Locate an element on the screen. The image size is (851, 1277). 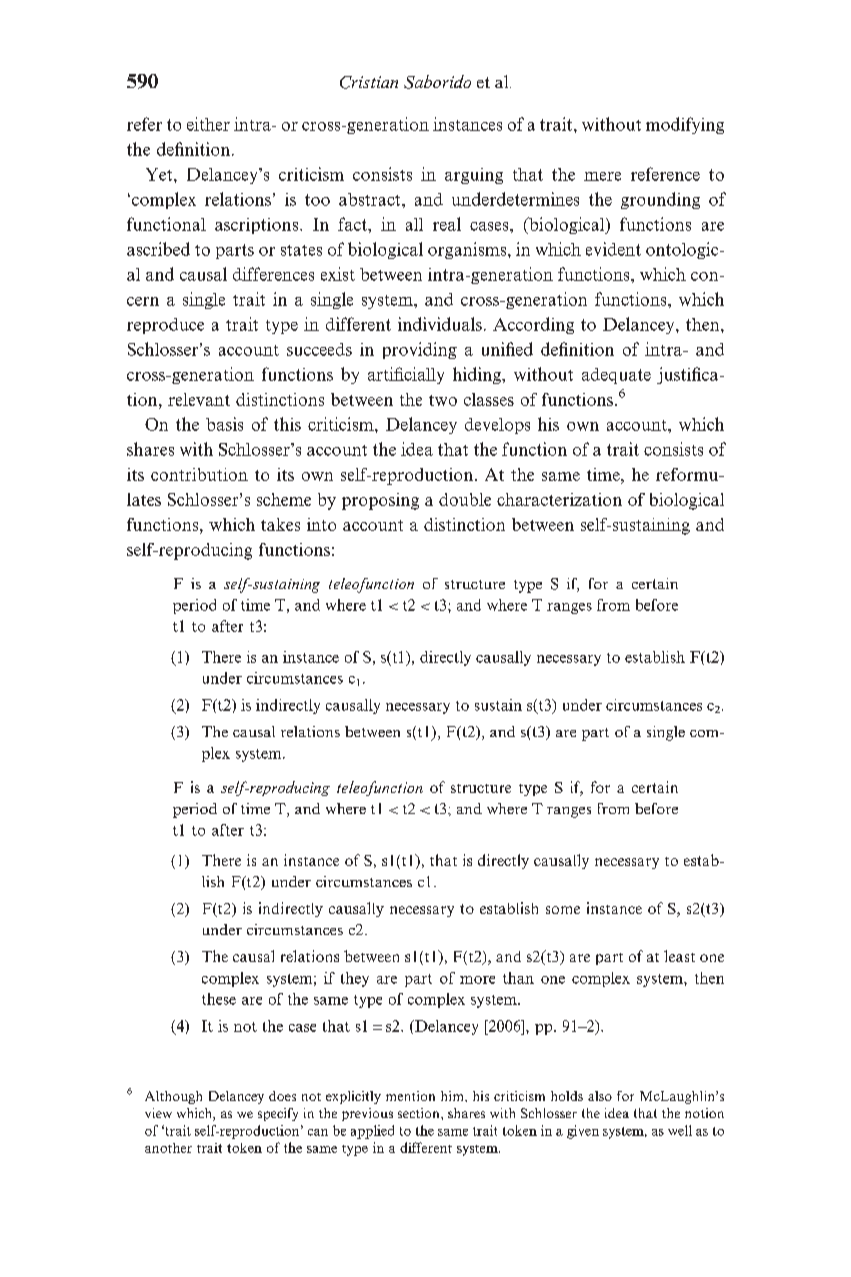
develops is located at coordinates (497, 426).
